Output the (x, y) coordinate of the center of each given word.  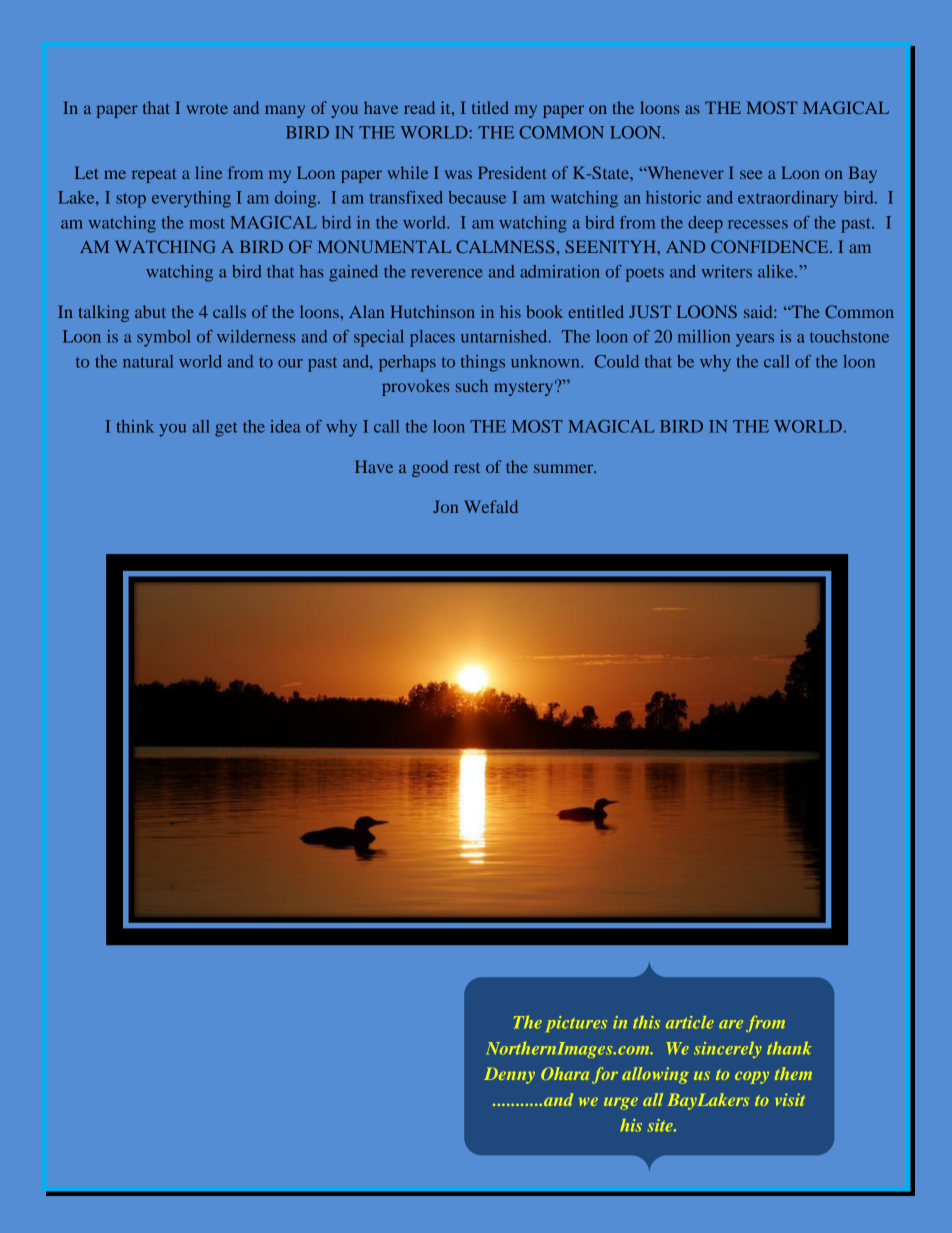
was (458, 174)
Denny (509, 1076)
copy (752, 1077)
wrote (207, 108)
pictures (576, 1024)
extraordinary (788, 199)
